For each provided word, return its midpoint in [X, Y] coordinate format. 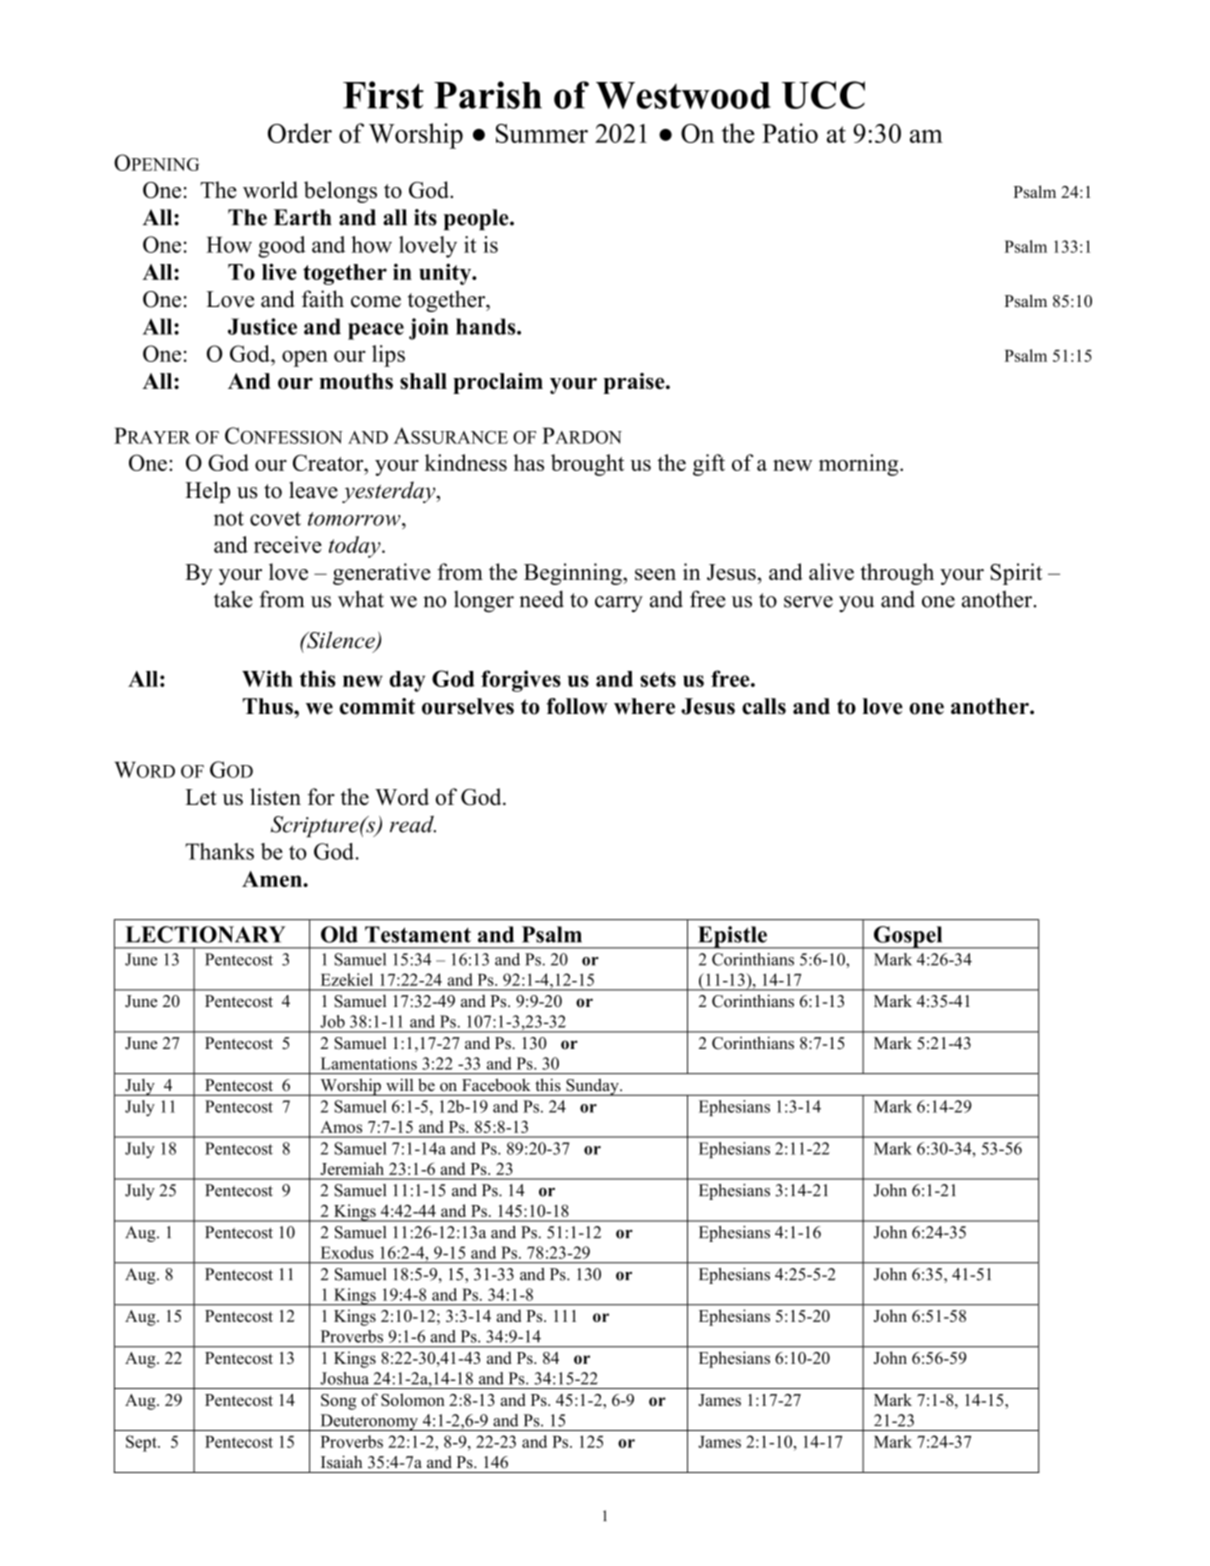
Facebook [496, 1085]
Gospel [908, 937]
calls [764, 706]
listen [275, 796]
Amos [341, 1127]
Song [339, 1402]
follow [577, 706]
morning [860, 465]
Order [300, 133]
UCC [823, 95]
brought [587, 465]
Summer [542, 133]
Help [207, 492]
